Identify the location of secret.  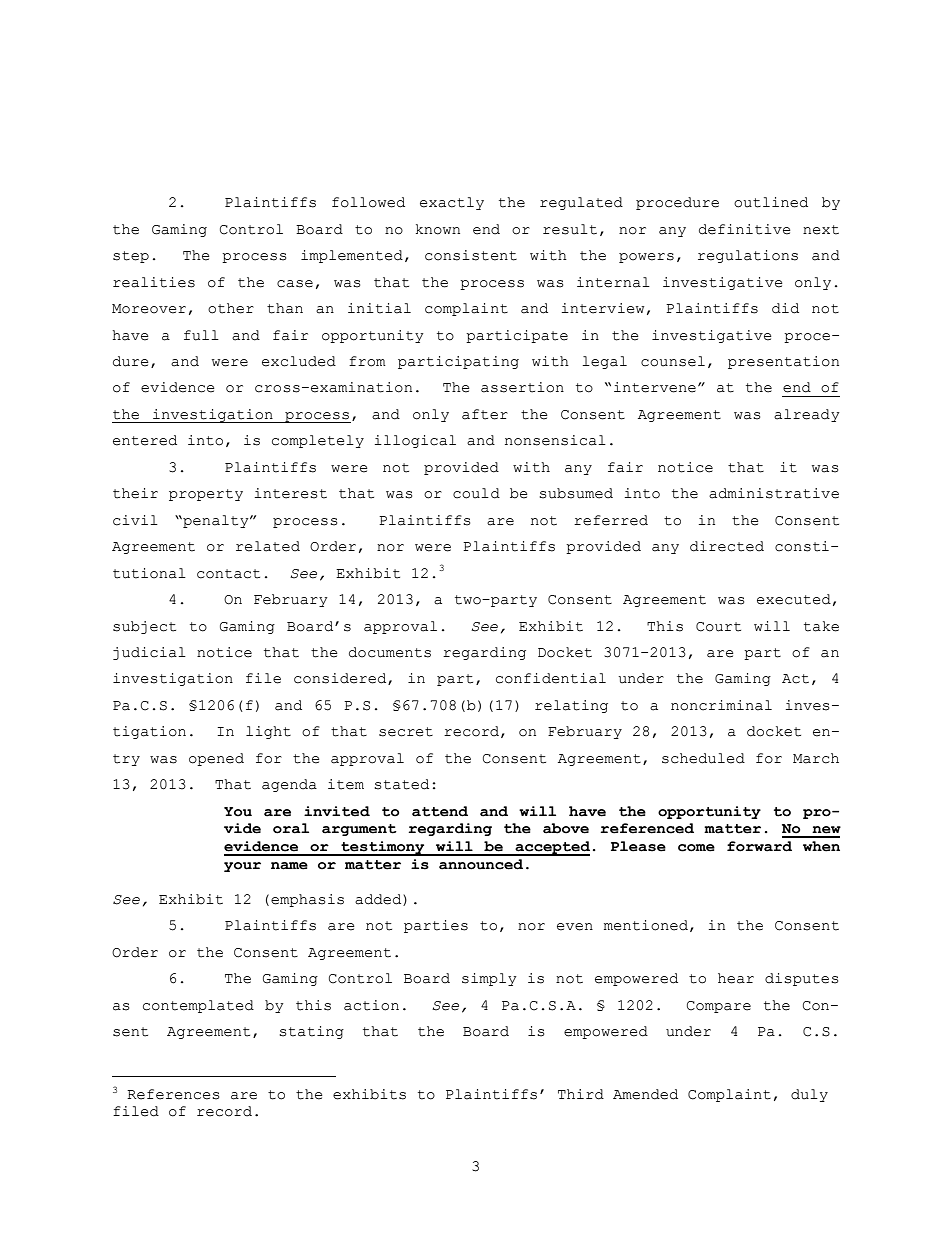
(406, 732).
